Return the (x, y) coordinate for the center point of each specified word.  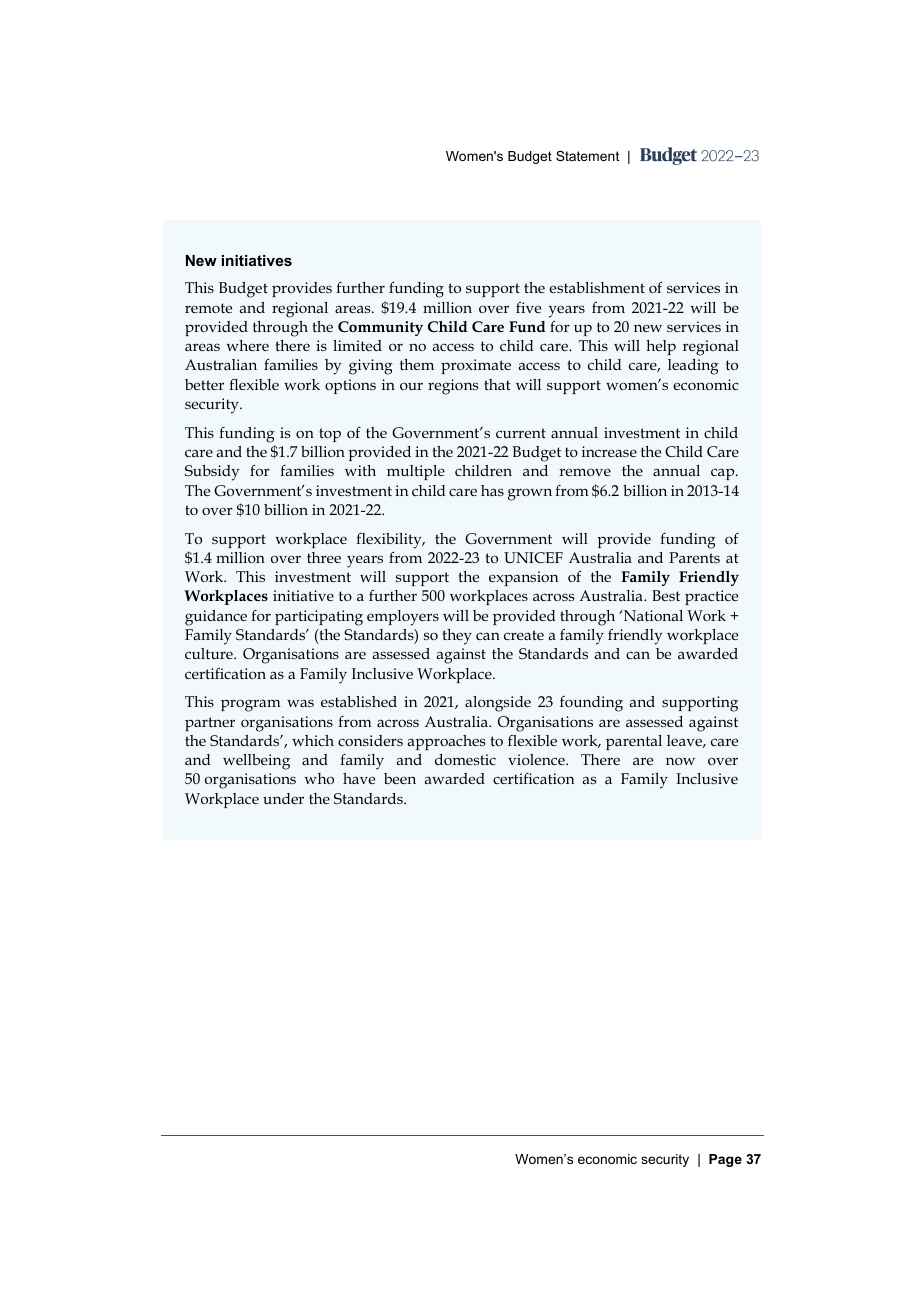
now (680, 761)
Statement (587, 156)
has (492, 490)
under (283, 798)
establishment (597, 287)
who (319, 778)
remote (208, 308)
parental (634, 742)
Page (725, 1160)
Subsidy (212, 473)
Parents (694, 557)
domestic (465, 759)
